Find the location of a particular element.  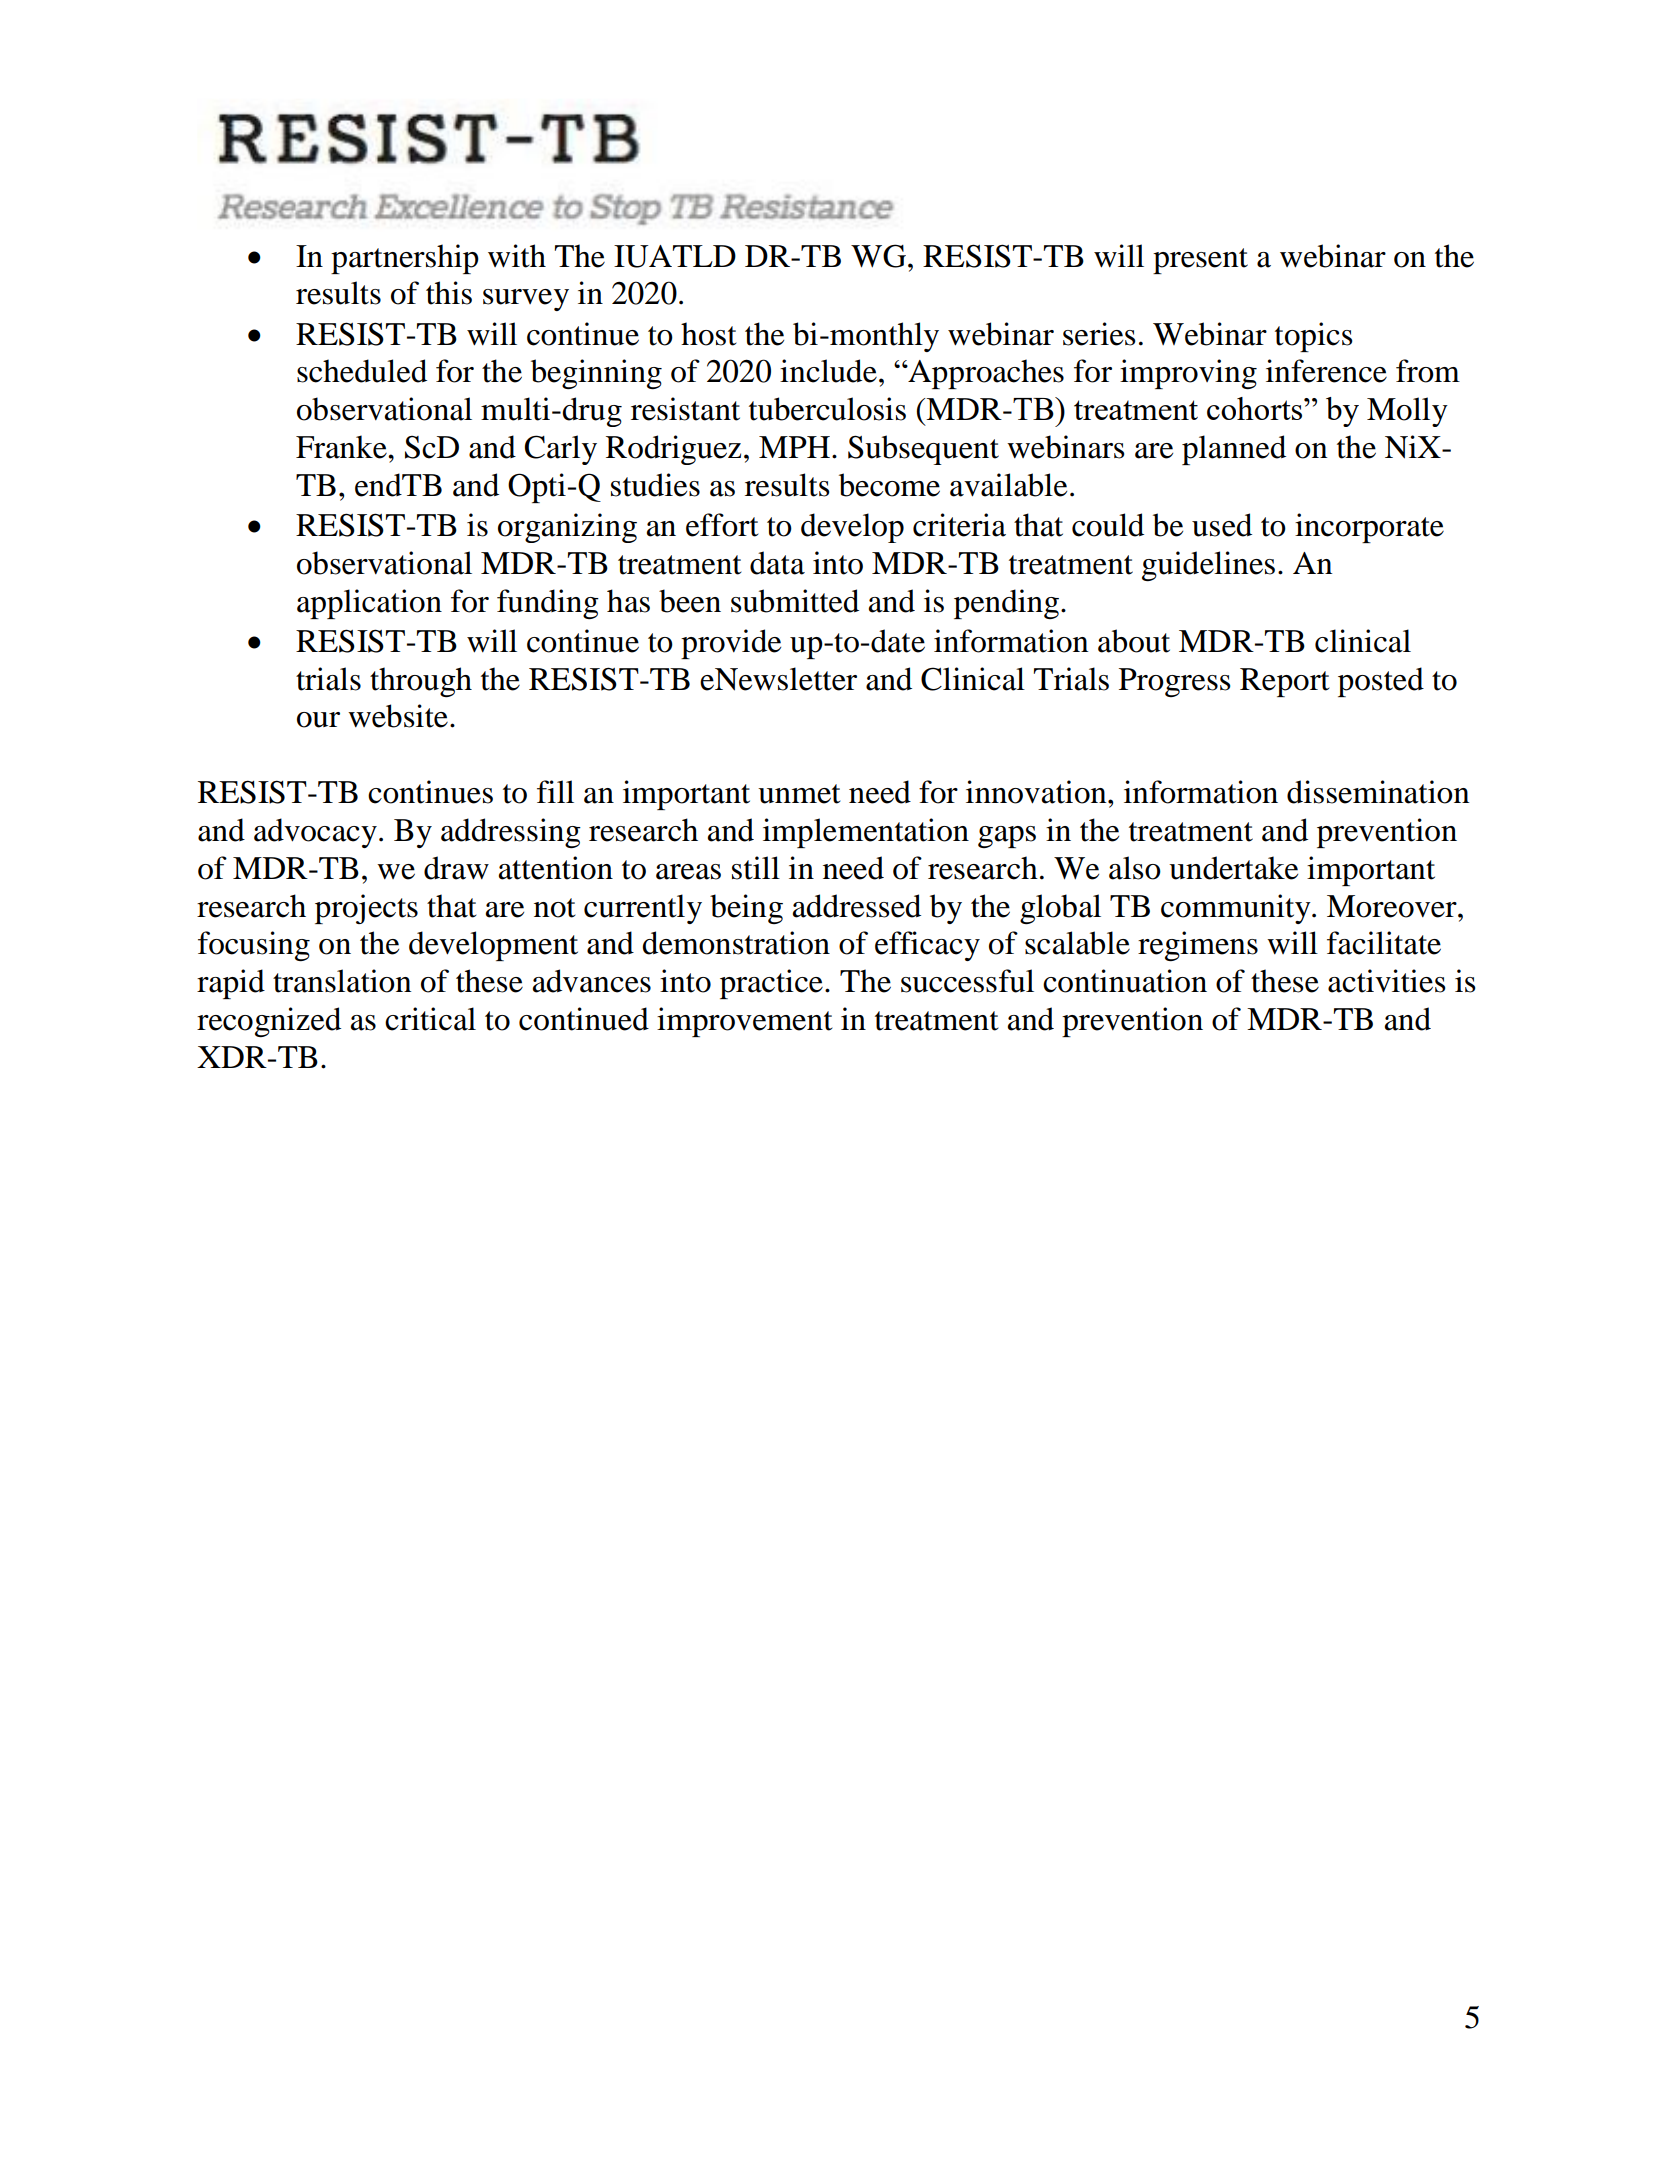

dissemination is located at coordinates (1378, 792).
